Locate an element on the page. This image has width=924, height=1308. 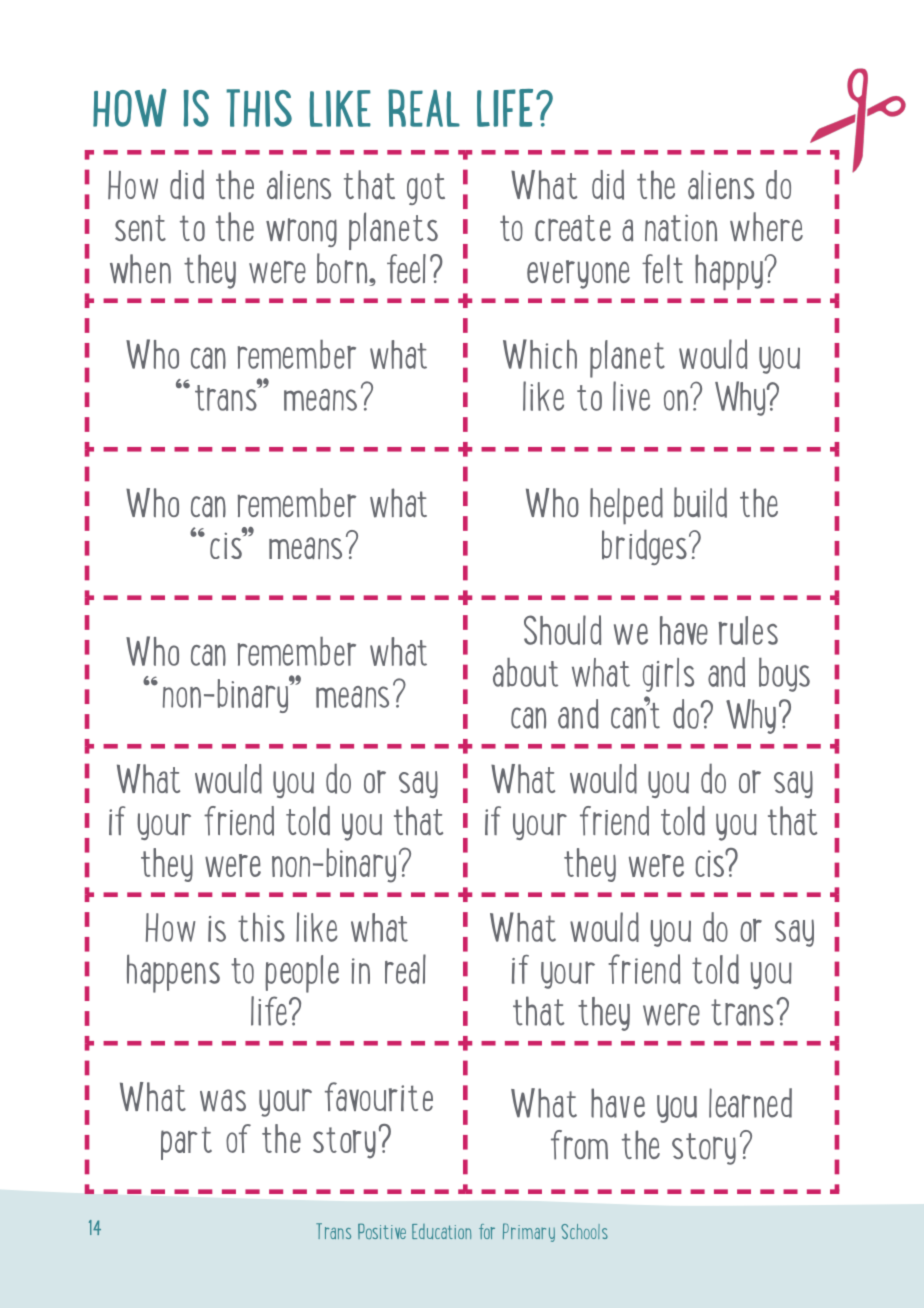
favourite is located at coordinates (379, 1096).
